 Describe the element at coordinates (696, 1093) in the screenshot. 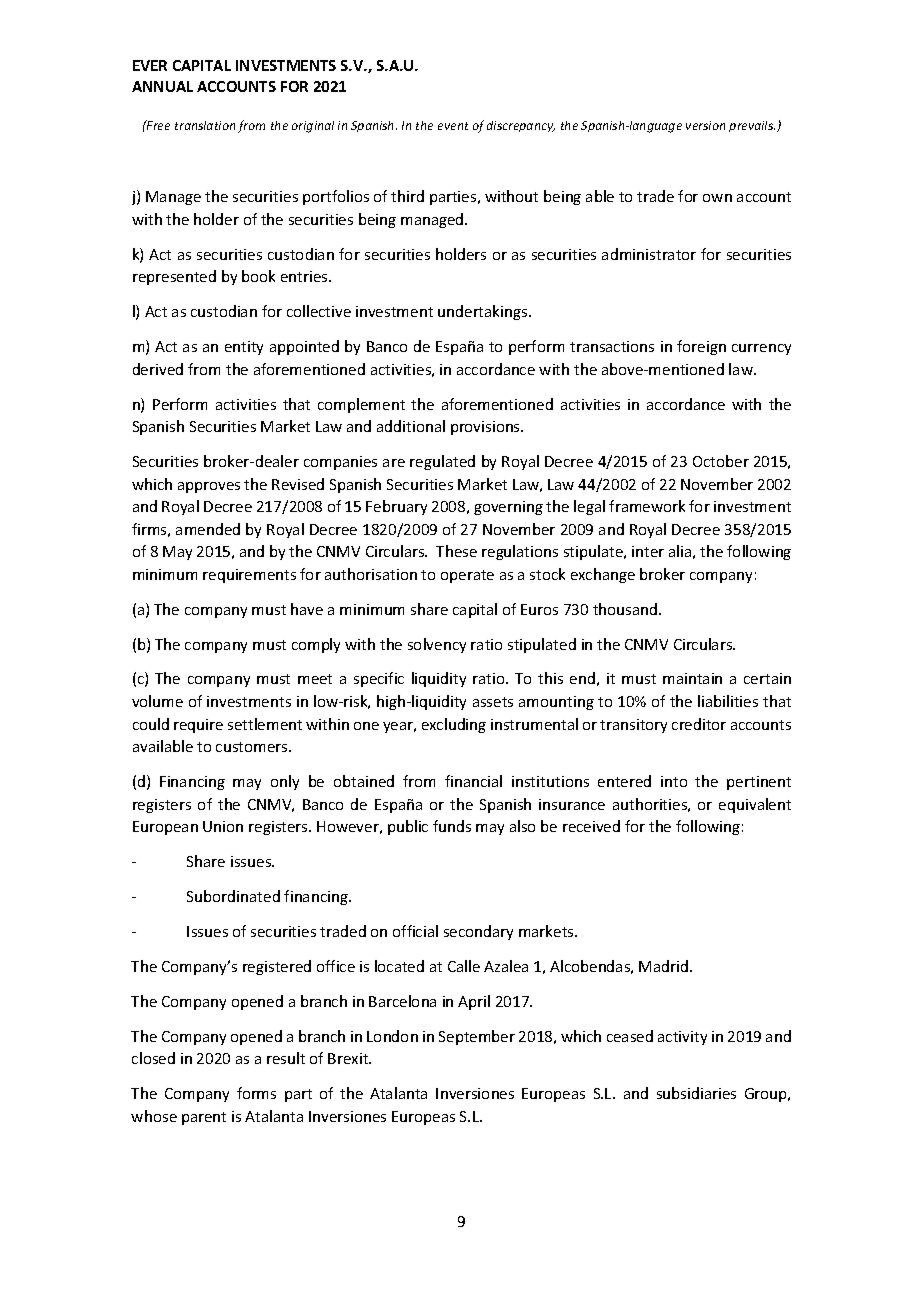

I see `subsidiaries` at that location.
